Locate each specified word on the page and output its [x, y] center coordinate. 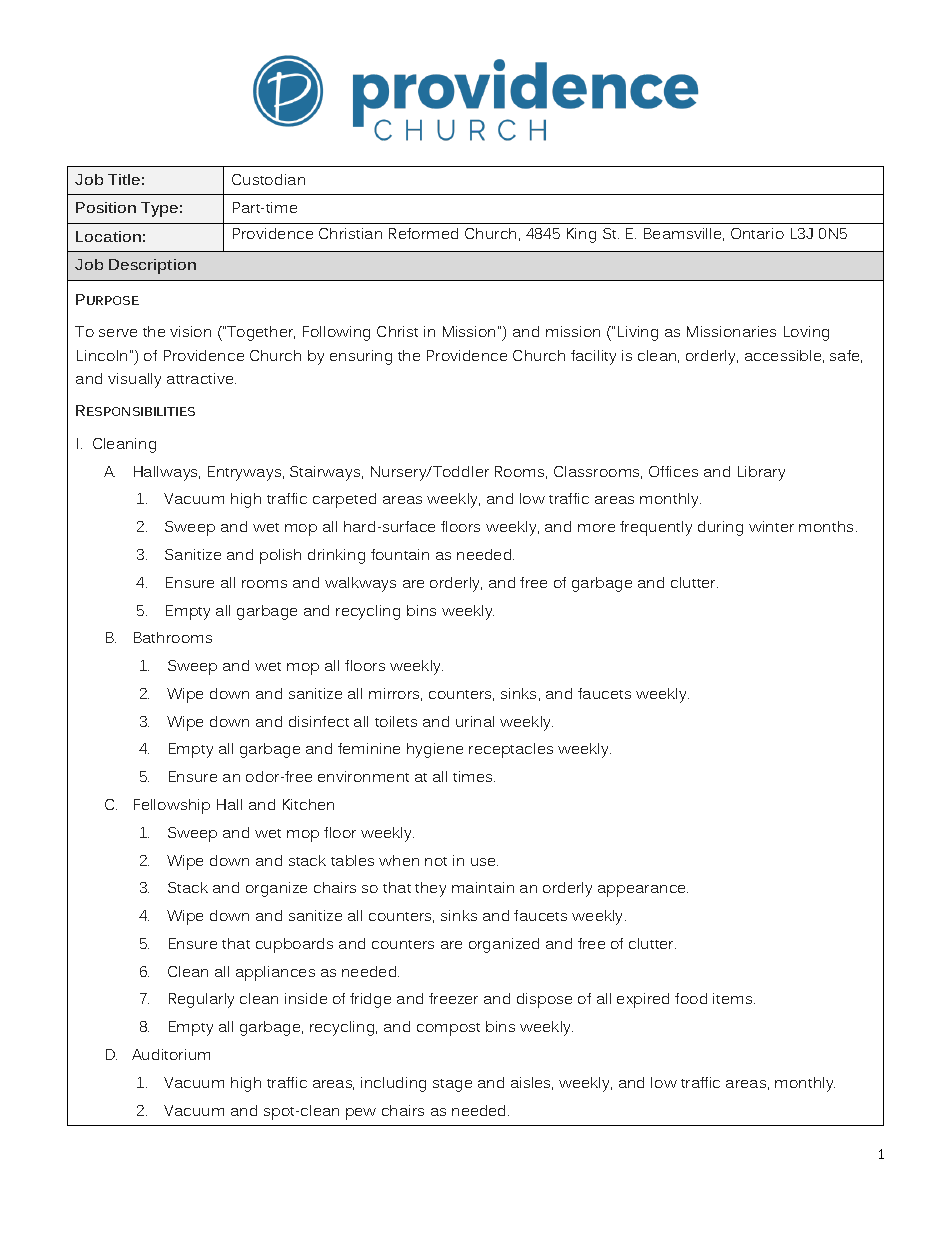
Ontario [757, 233]
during [720, 528]
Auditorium [171, 1054]
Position [106, 207]
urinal [475, 721]
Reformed [423, 233]
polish [280, 556]
